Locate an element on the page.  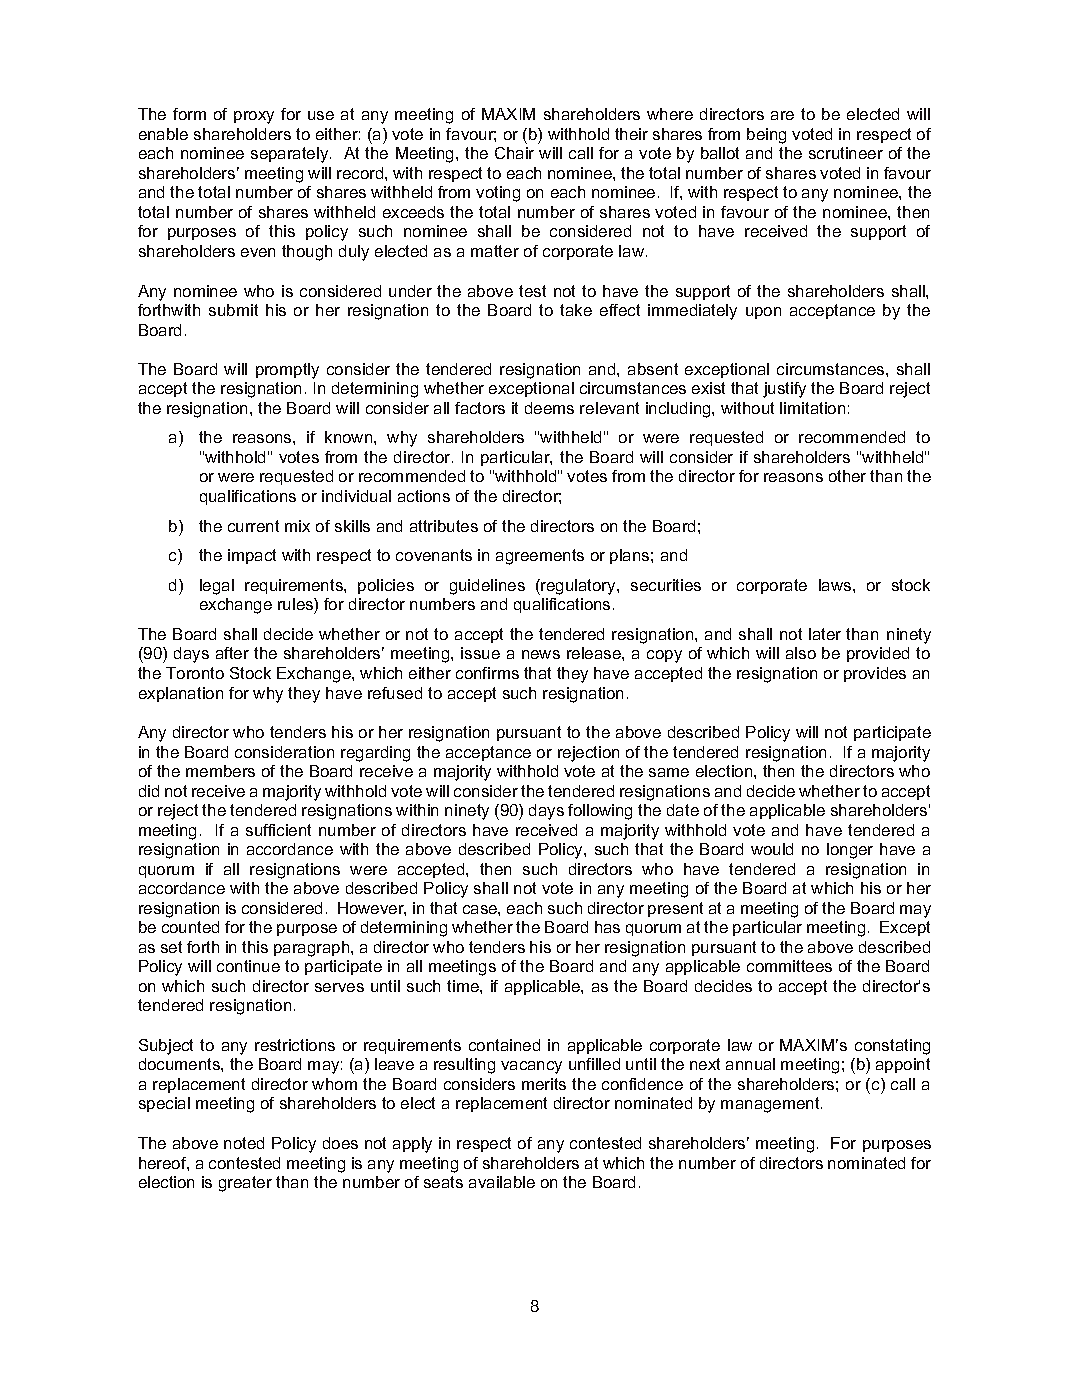
impact is located at coordinates (252, 556).
